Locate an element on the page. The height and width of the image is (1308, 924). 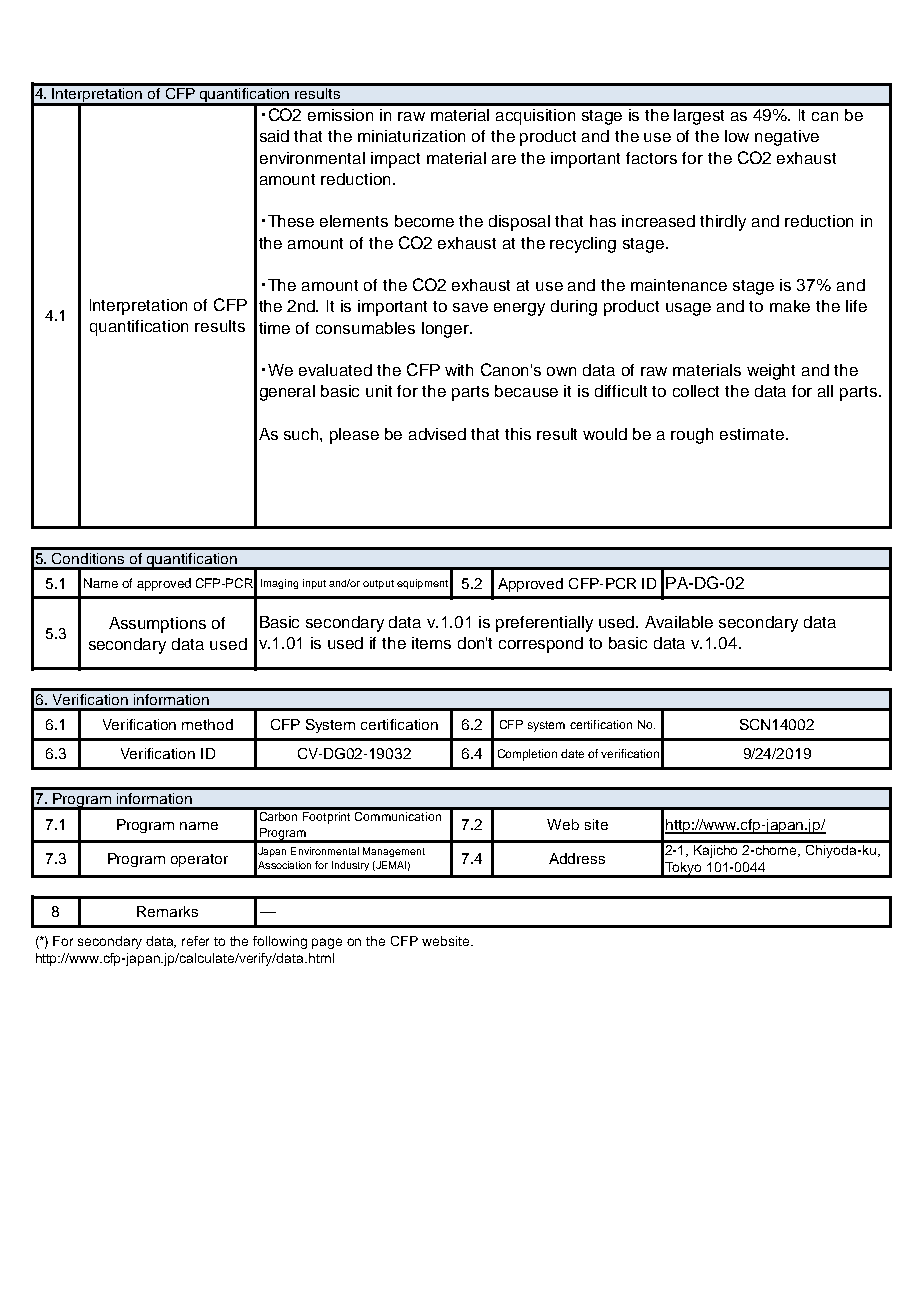
Available is located at coordinates (679, 622).
